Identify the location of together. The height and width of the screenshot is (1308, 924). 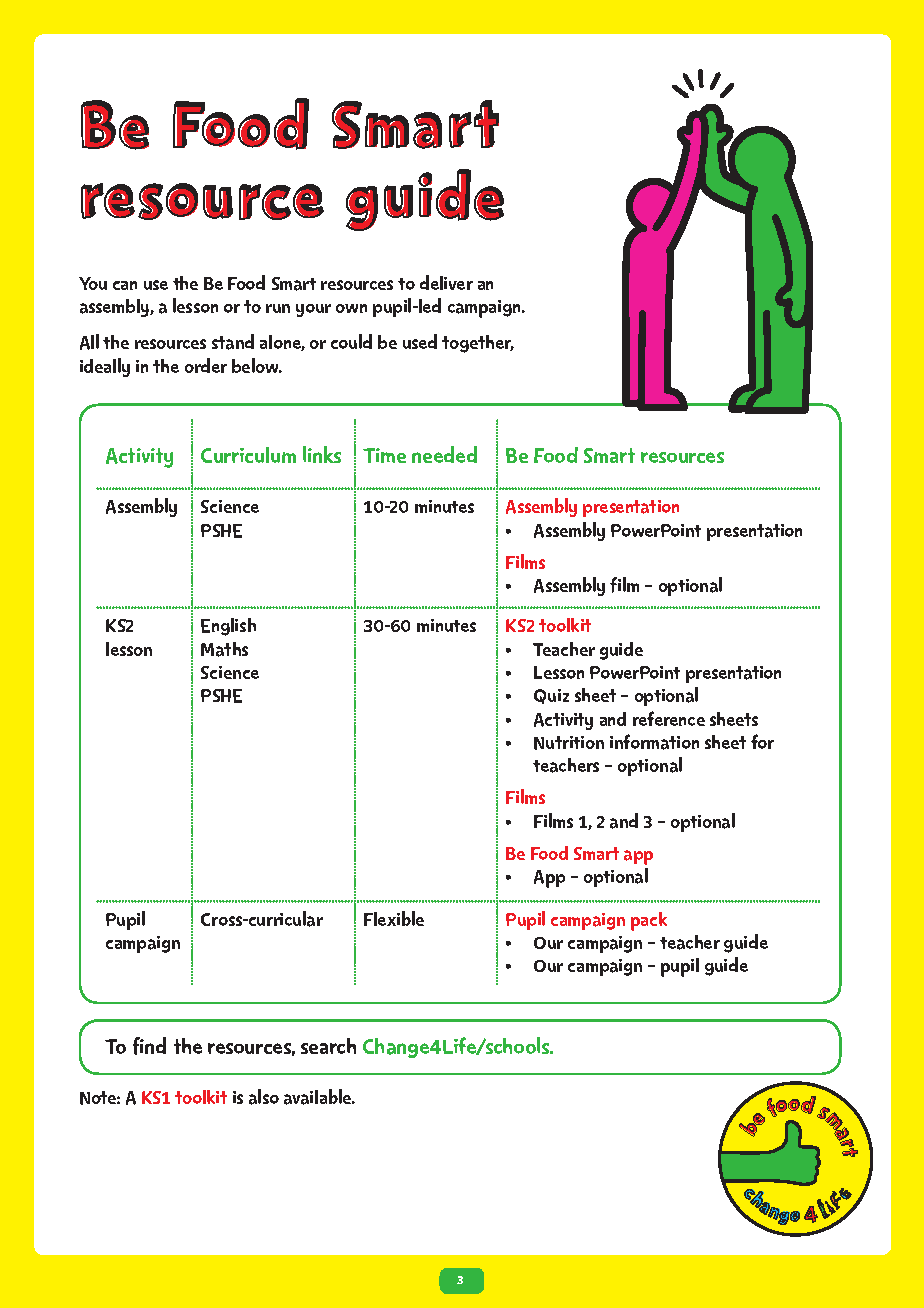
(478, 344).
